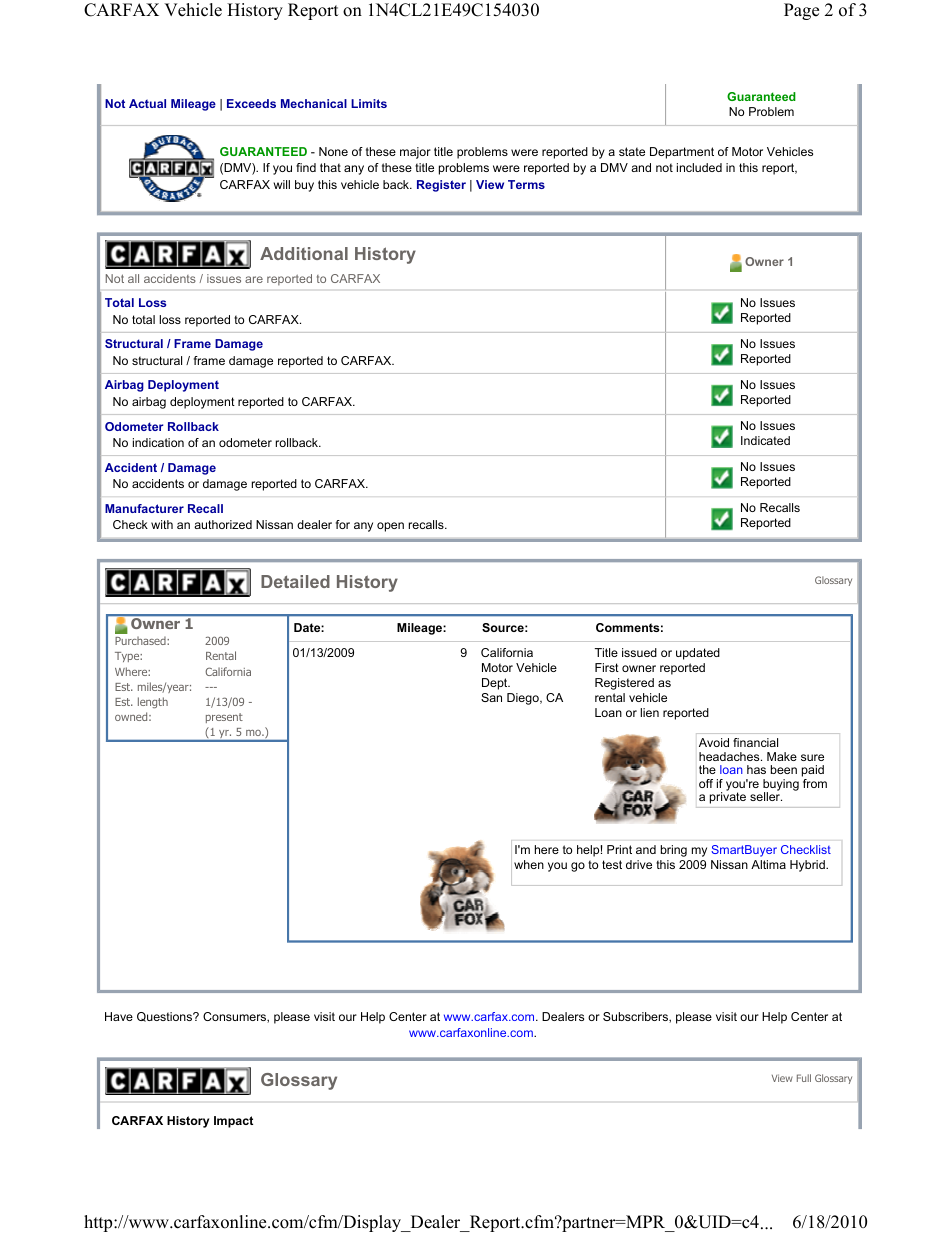 The height and width of the screenshot is (1233, 952). Describe the element at coordinates (369, 103) in the screenshot. I see `Limits` at that location.
